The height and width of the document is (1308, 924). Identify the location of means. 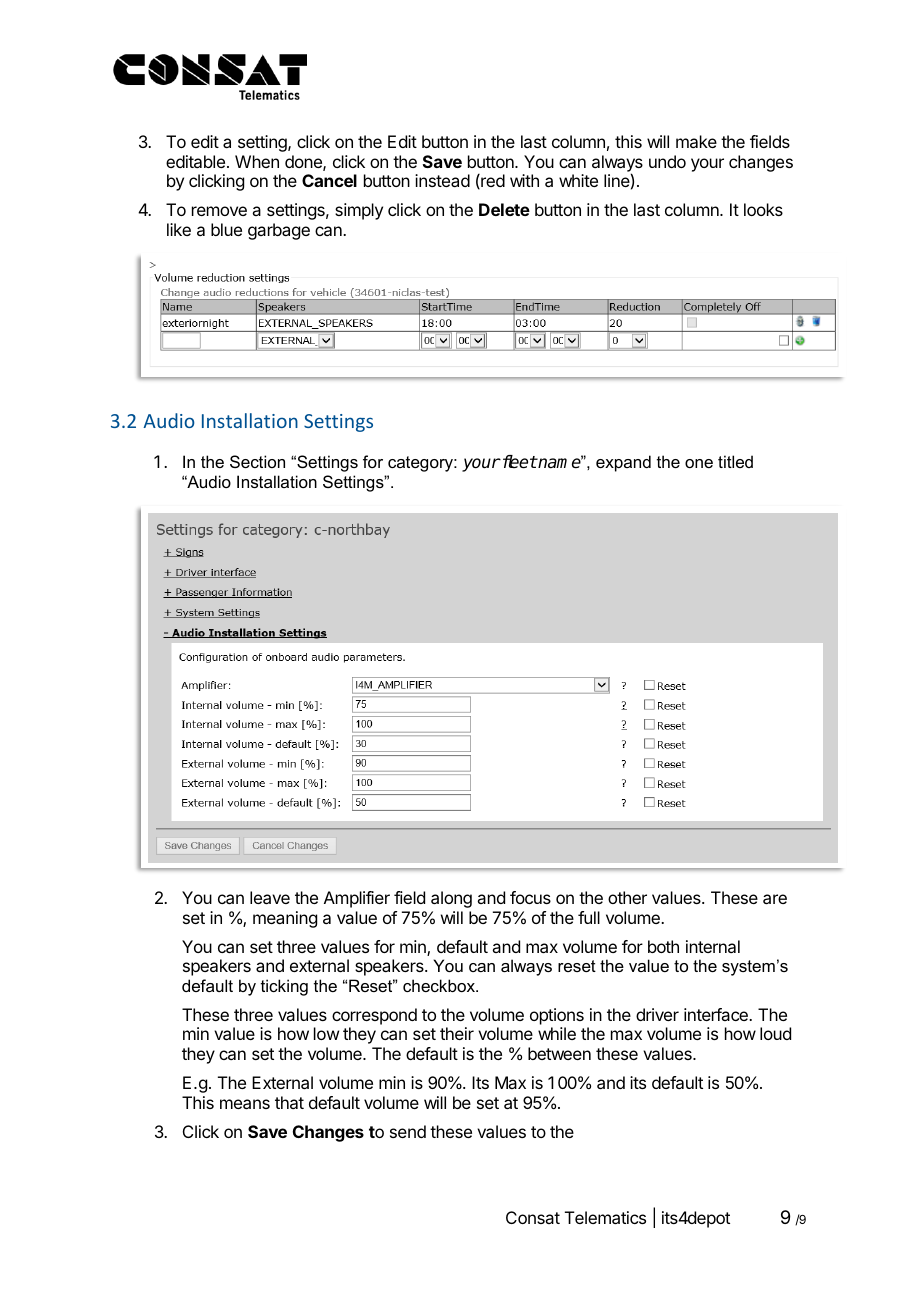
(245, 1104).
